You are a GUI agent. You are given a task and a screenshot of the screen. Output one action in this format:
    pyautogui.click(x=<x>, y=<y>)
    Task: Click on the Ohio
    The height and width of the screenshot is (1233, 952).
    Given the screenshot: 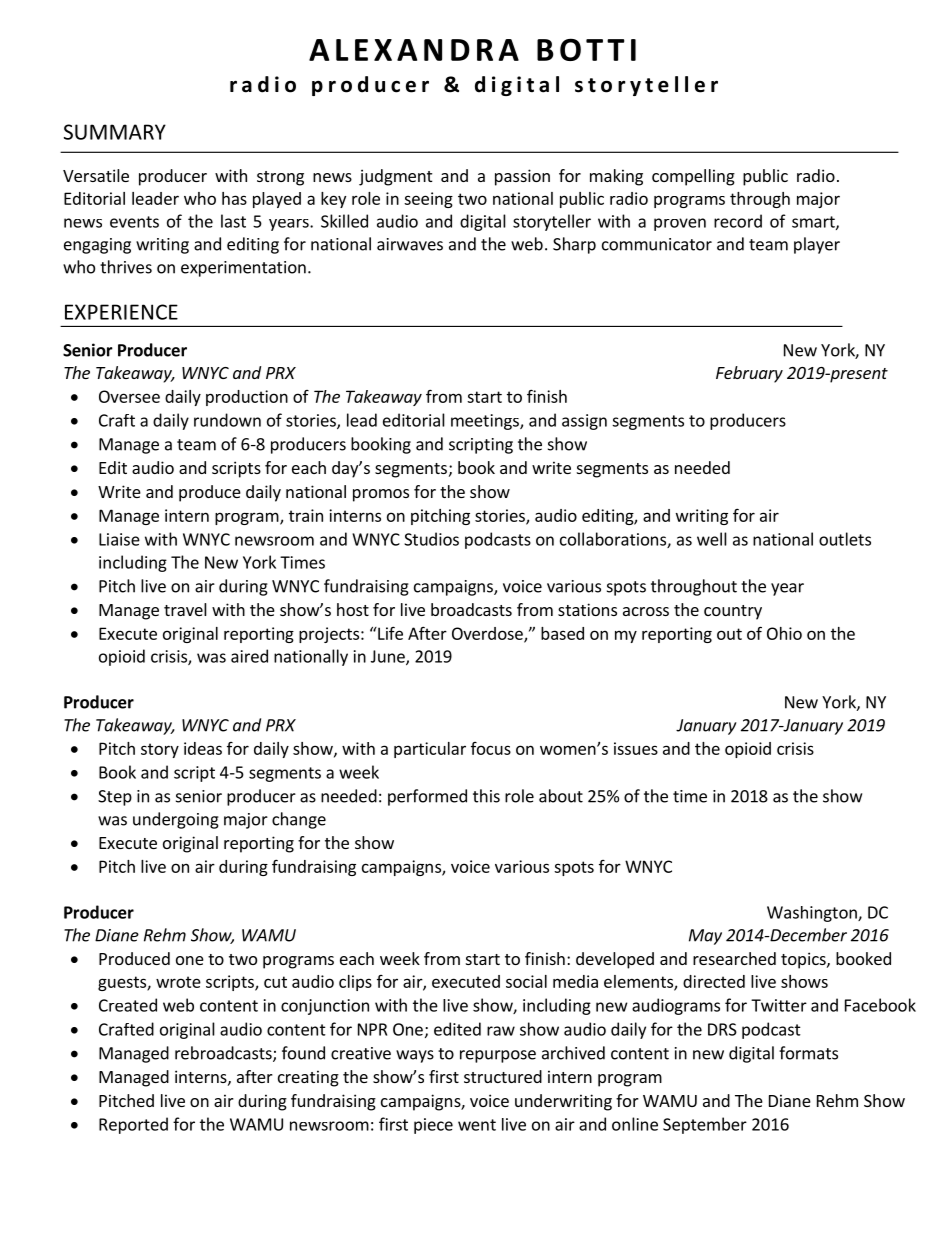 What is the action you would take?
    pyautogui.click(x=784, y=633)
